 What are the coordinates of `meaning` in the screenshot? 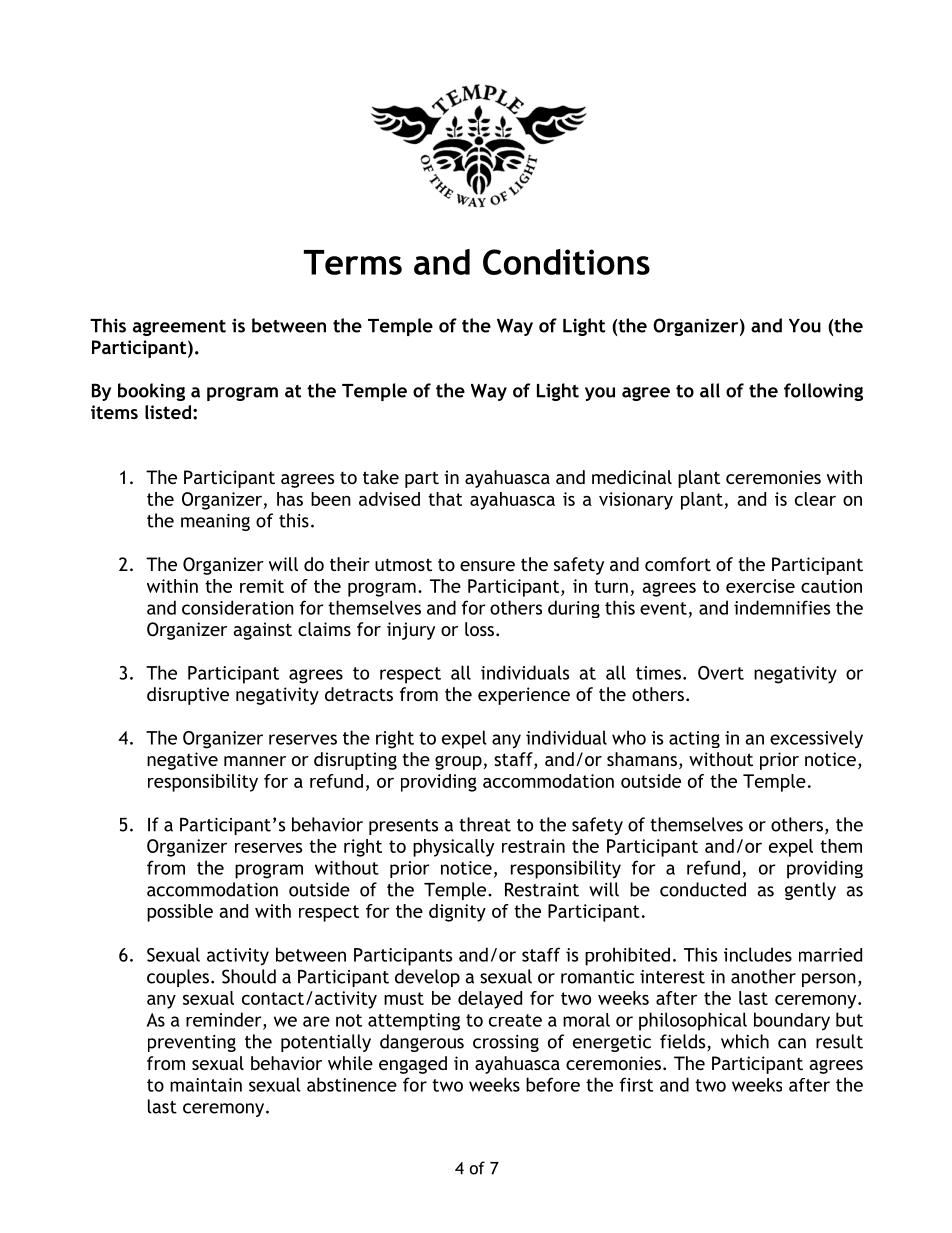 It's located at (215, 522).
